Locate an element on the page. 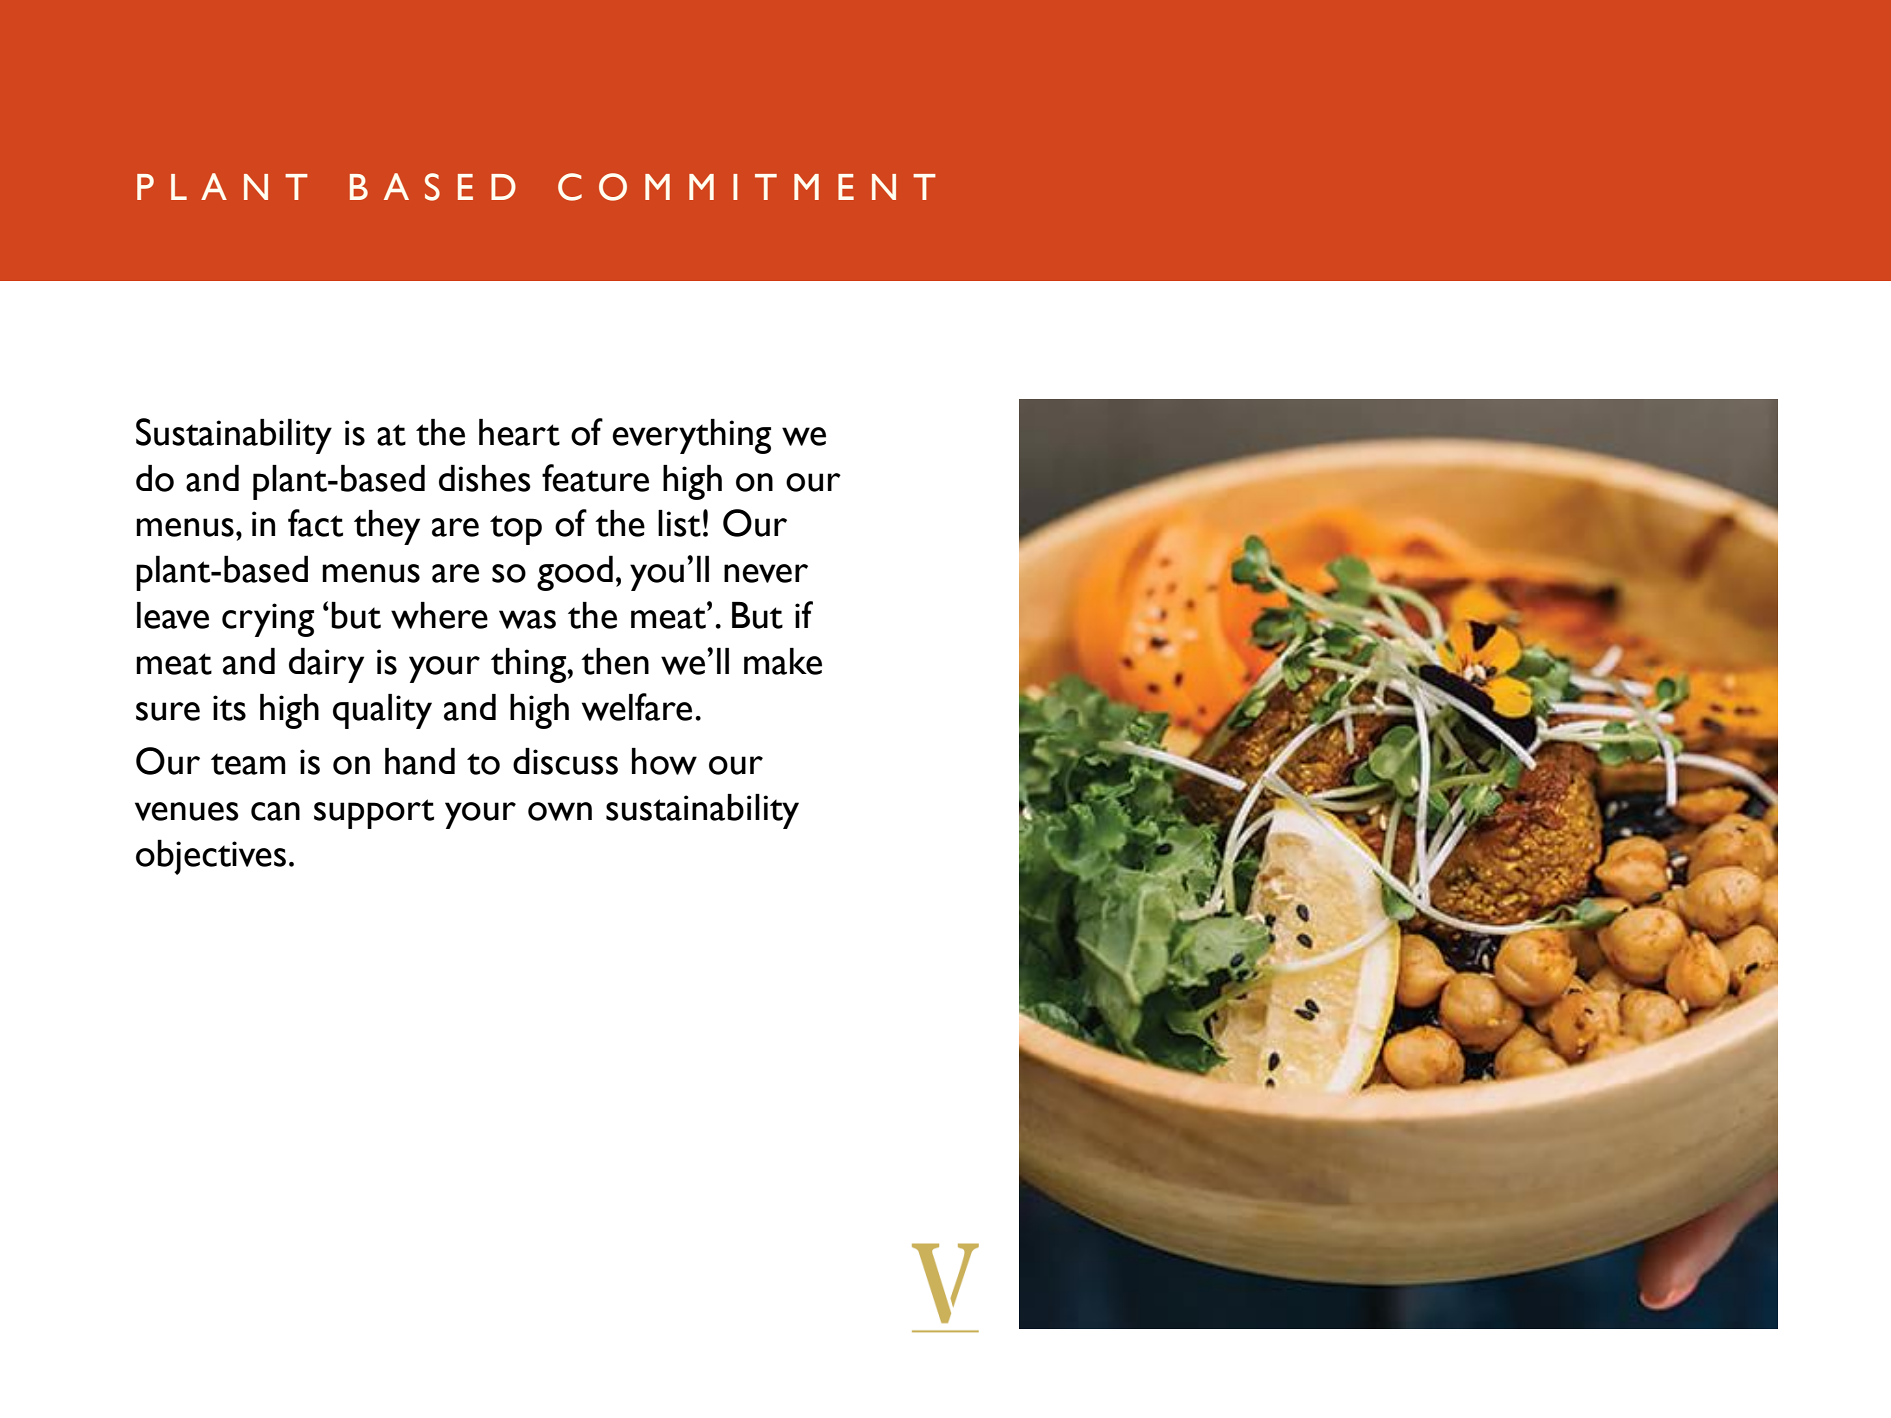 The width and height of the page is (1891, 1418). own is located at coordinates (560, 811).
